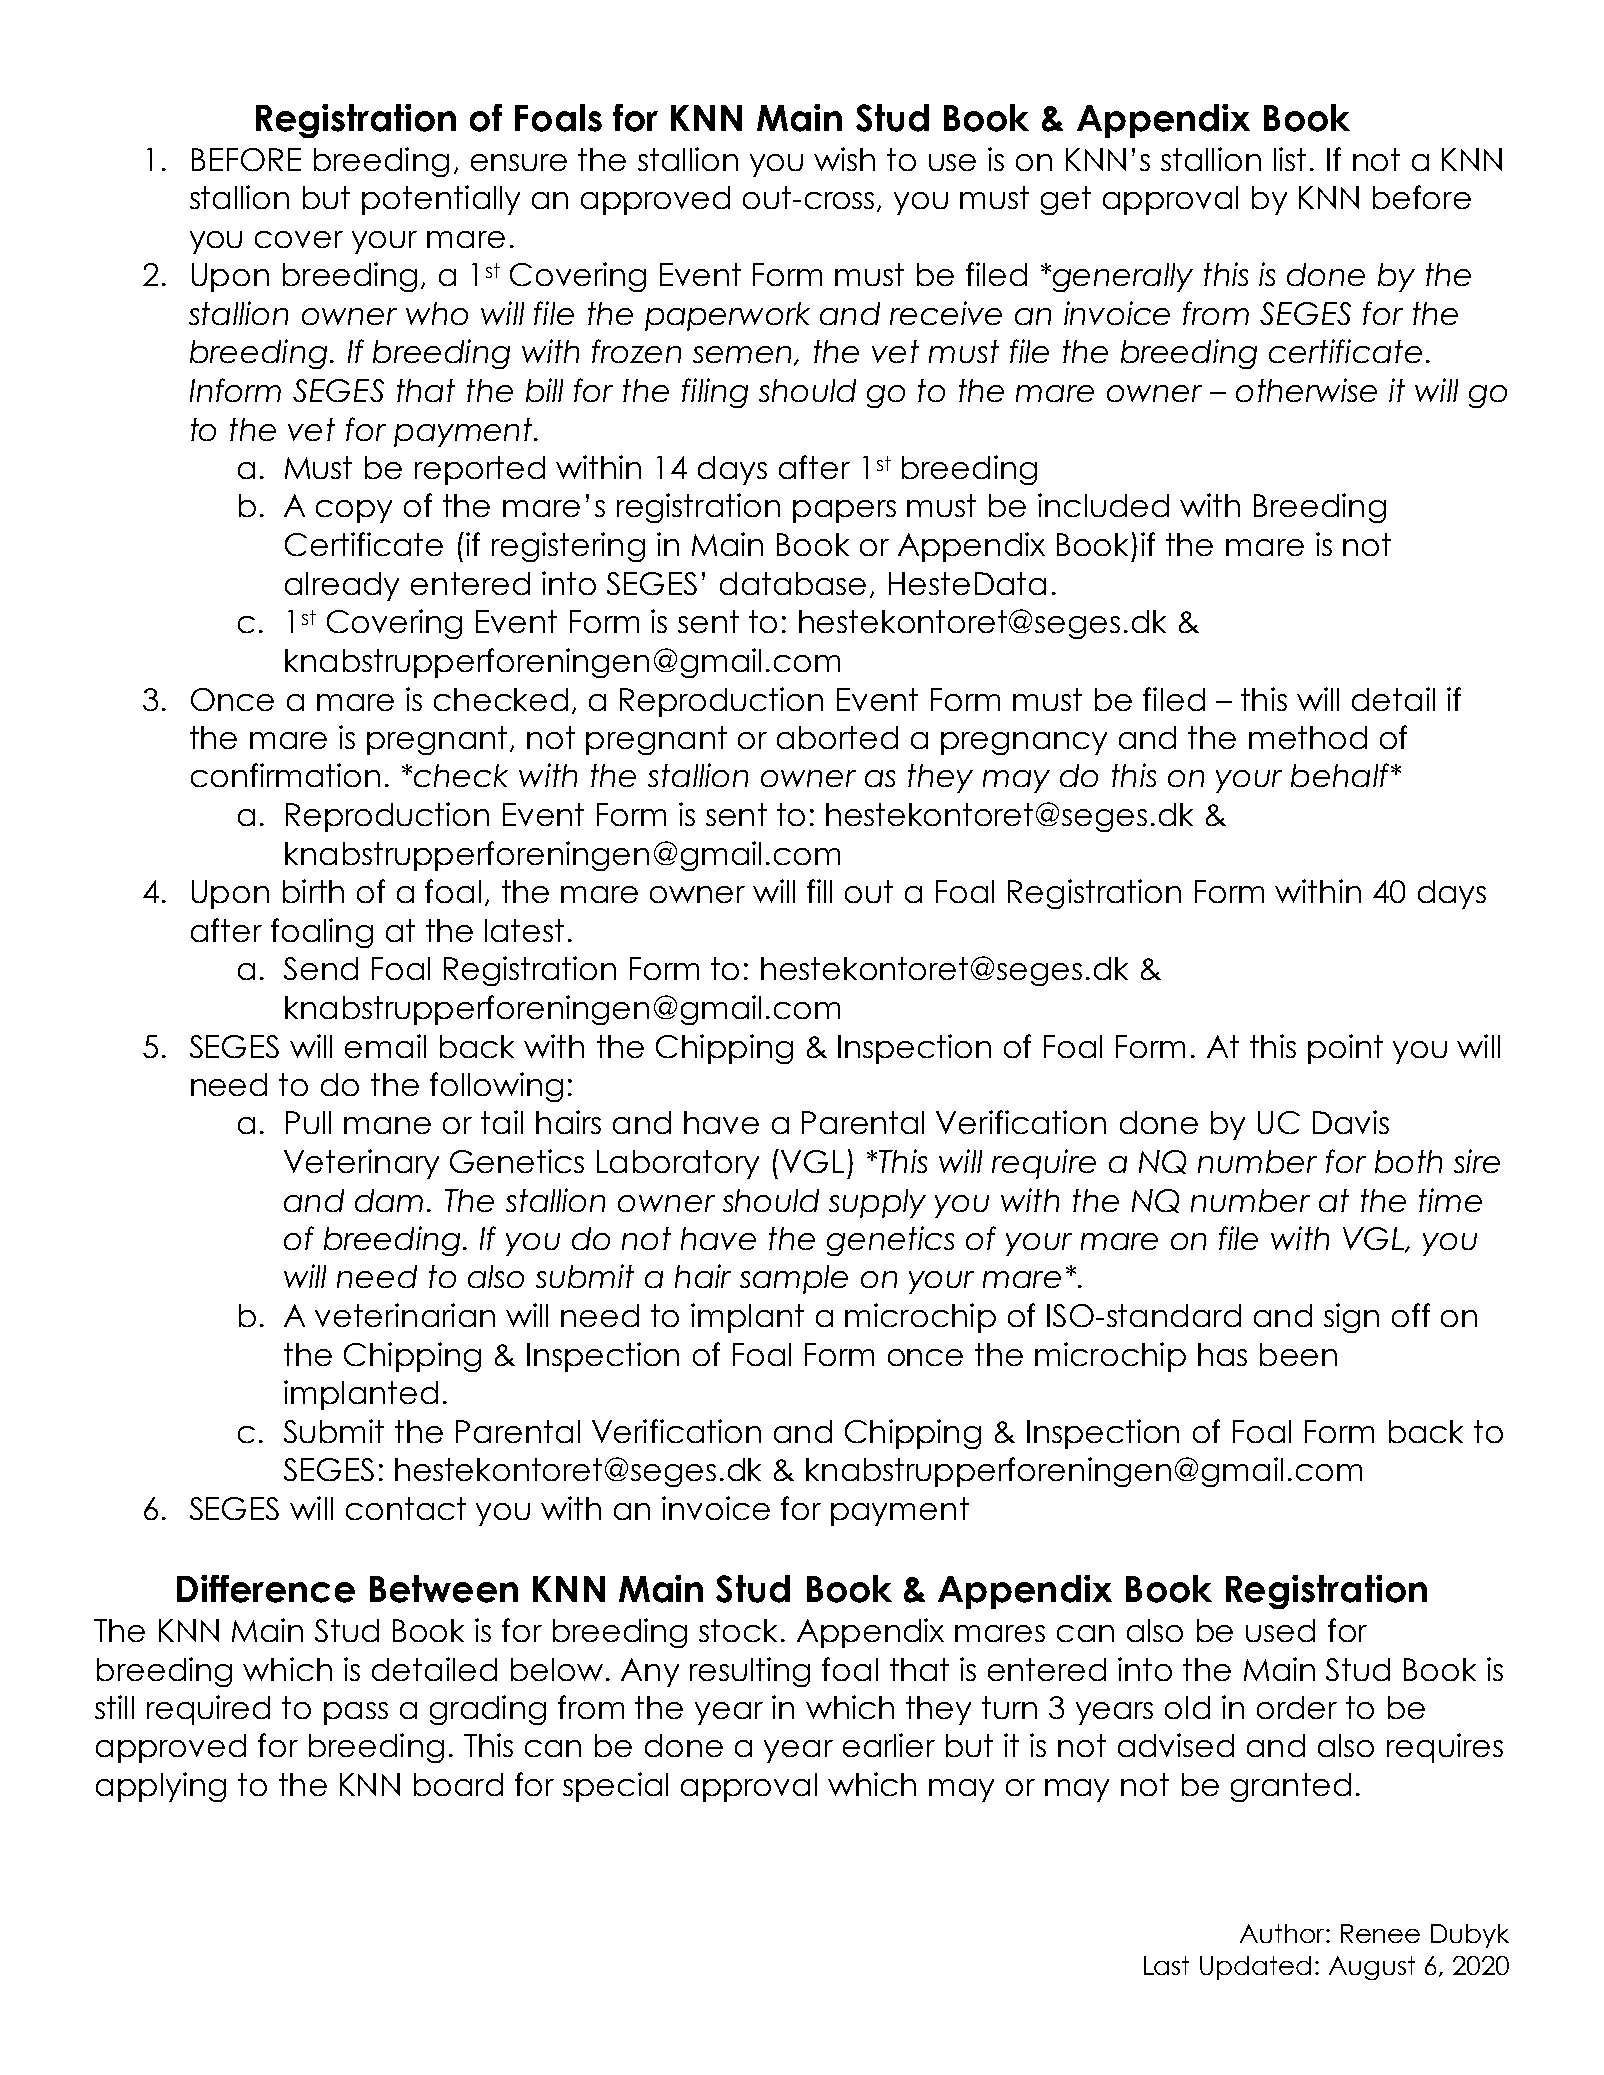 The image size is (1604, 2075). I want to click on special, so click(615, 1787).
